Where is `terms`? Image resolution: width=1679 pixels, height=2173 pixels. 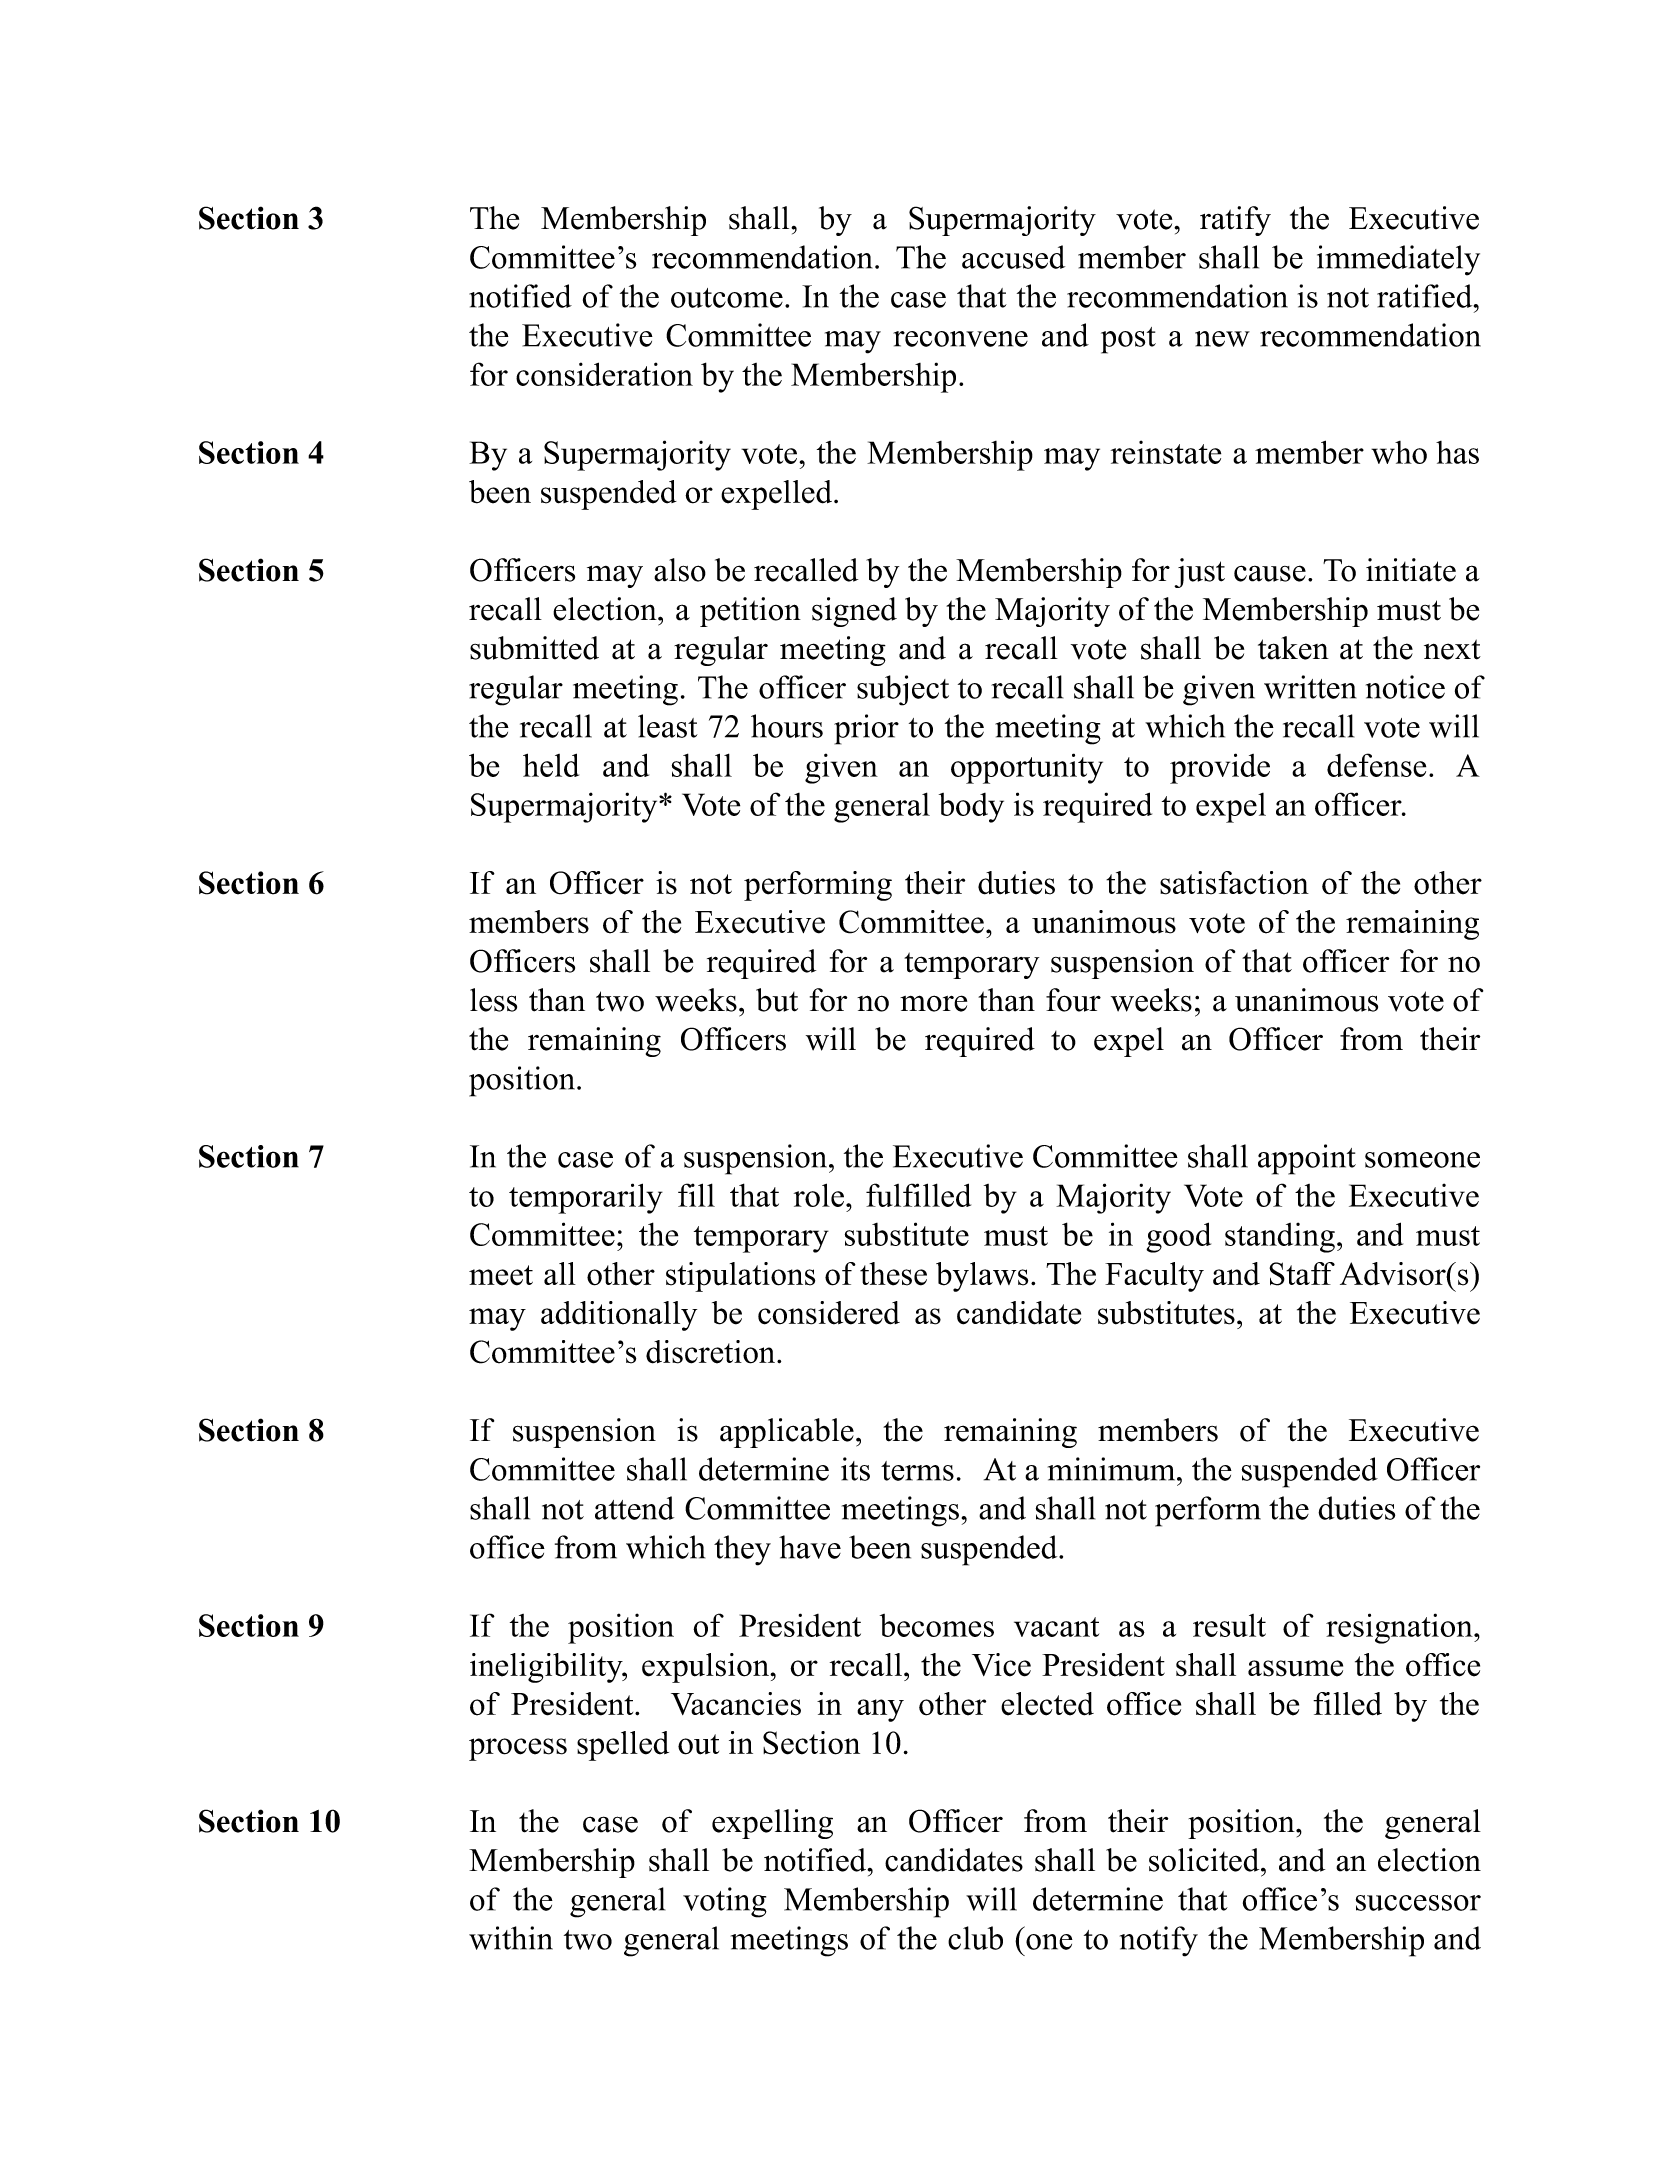
terms is located at coordinates (917, 1471).
